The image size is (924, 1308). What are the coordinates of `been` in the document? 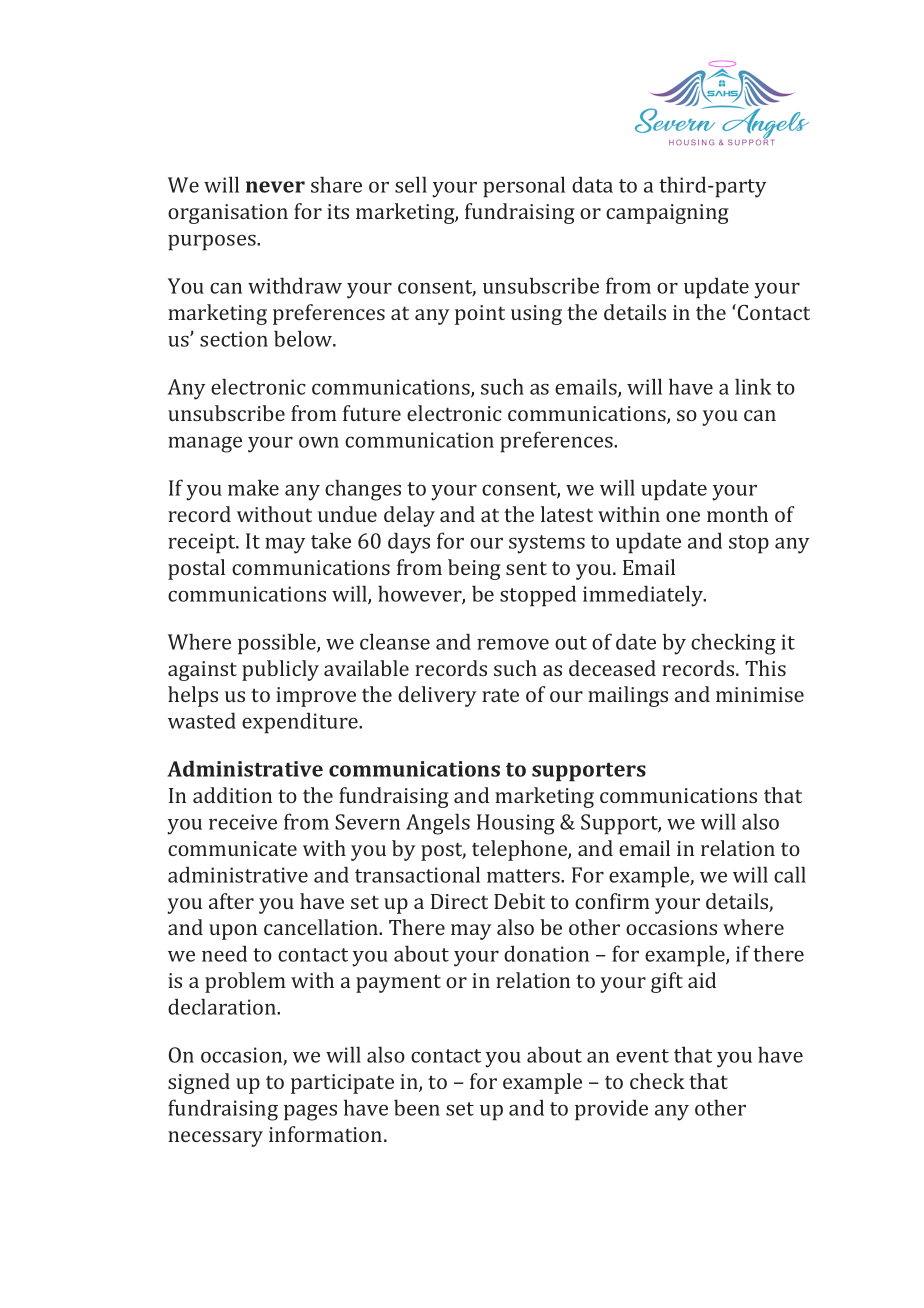 It's located at (417, 1107).
